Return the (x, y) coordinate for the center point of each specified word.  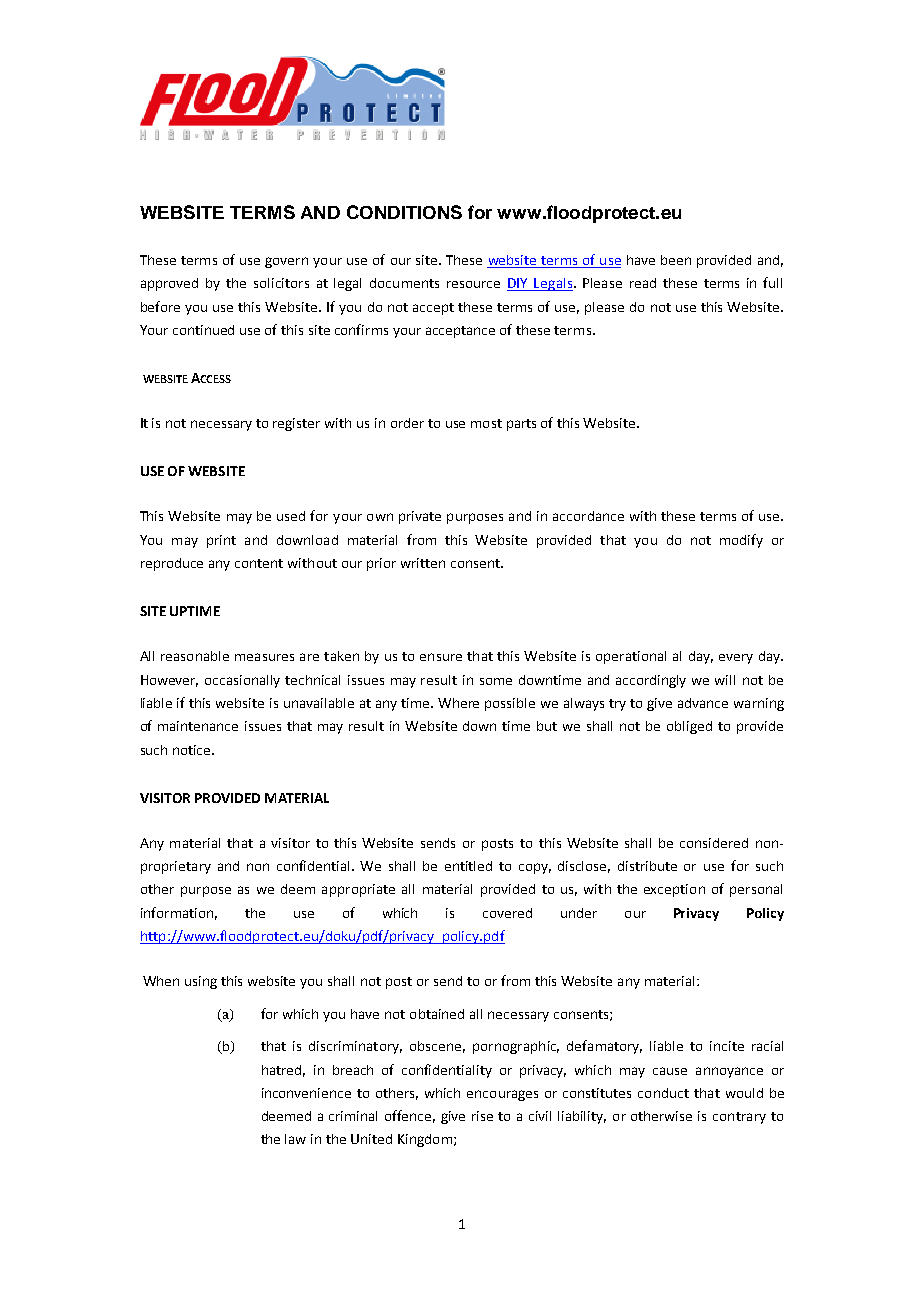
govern (286, 262)
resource (473, 284)
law (295, 1139)
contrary (739, 1118)
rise (482, 1116)
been (676, 260)
